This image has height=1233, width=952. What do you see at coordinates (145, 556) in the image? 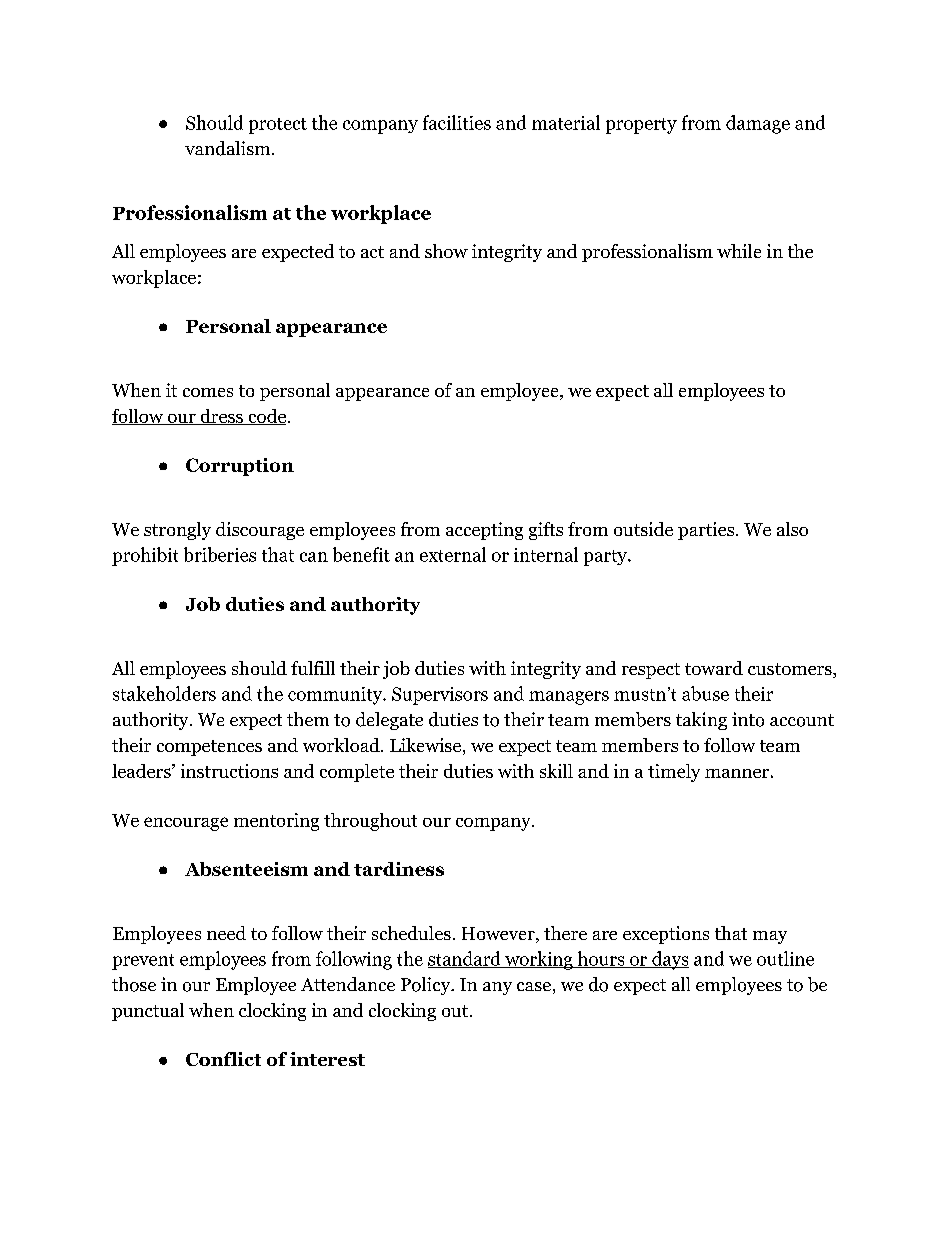
I see `prohibit` at bounding box center [145, 556].
